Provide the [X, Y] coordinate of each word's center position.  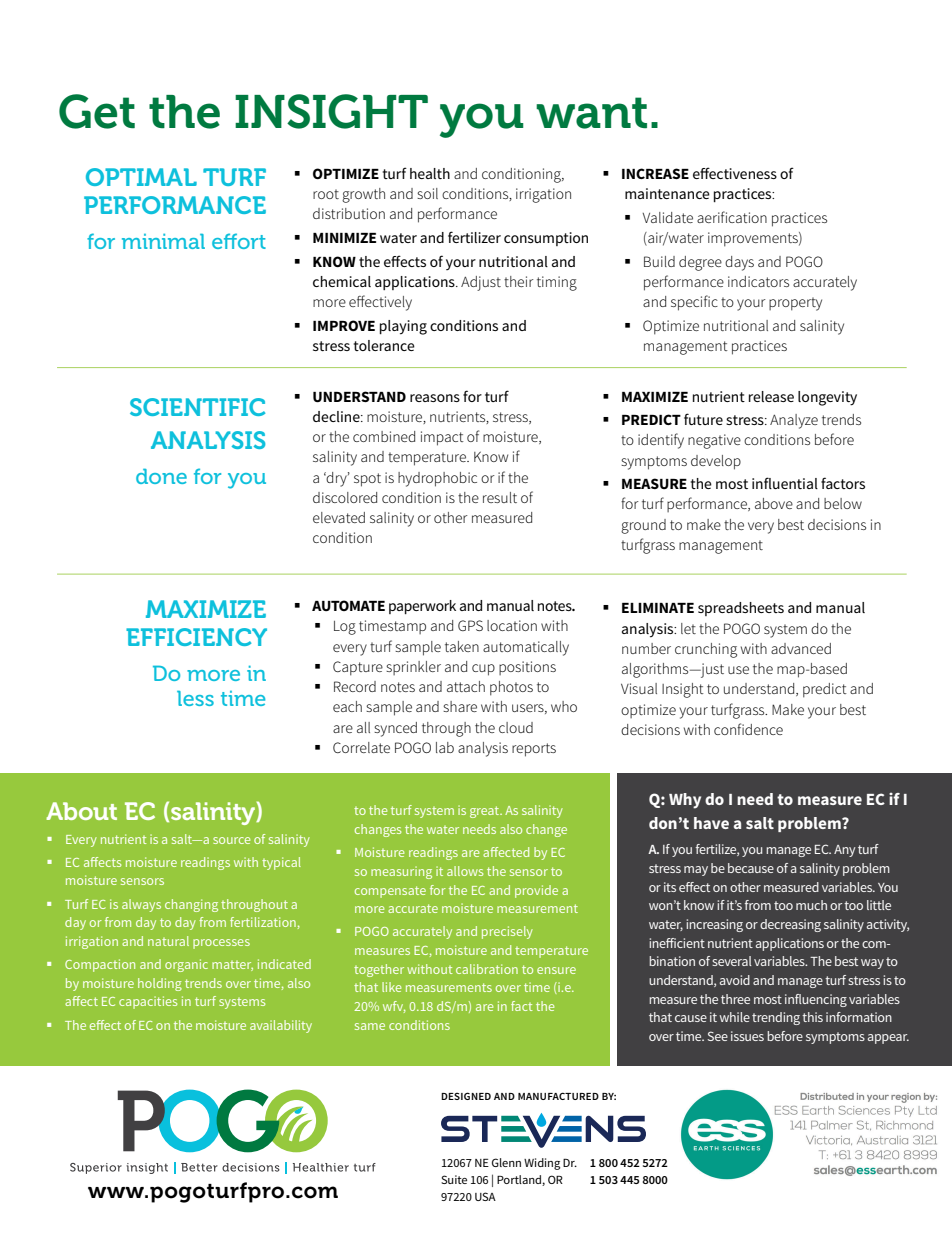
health [430, 173]
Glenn [506, 1162]
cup [483, 670]
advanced [801, 648]
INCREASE [655, 173]
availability [281, 1026]
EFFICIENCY [196, 637]
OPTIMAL [141, 177]
